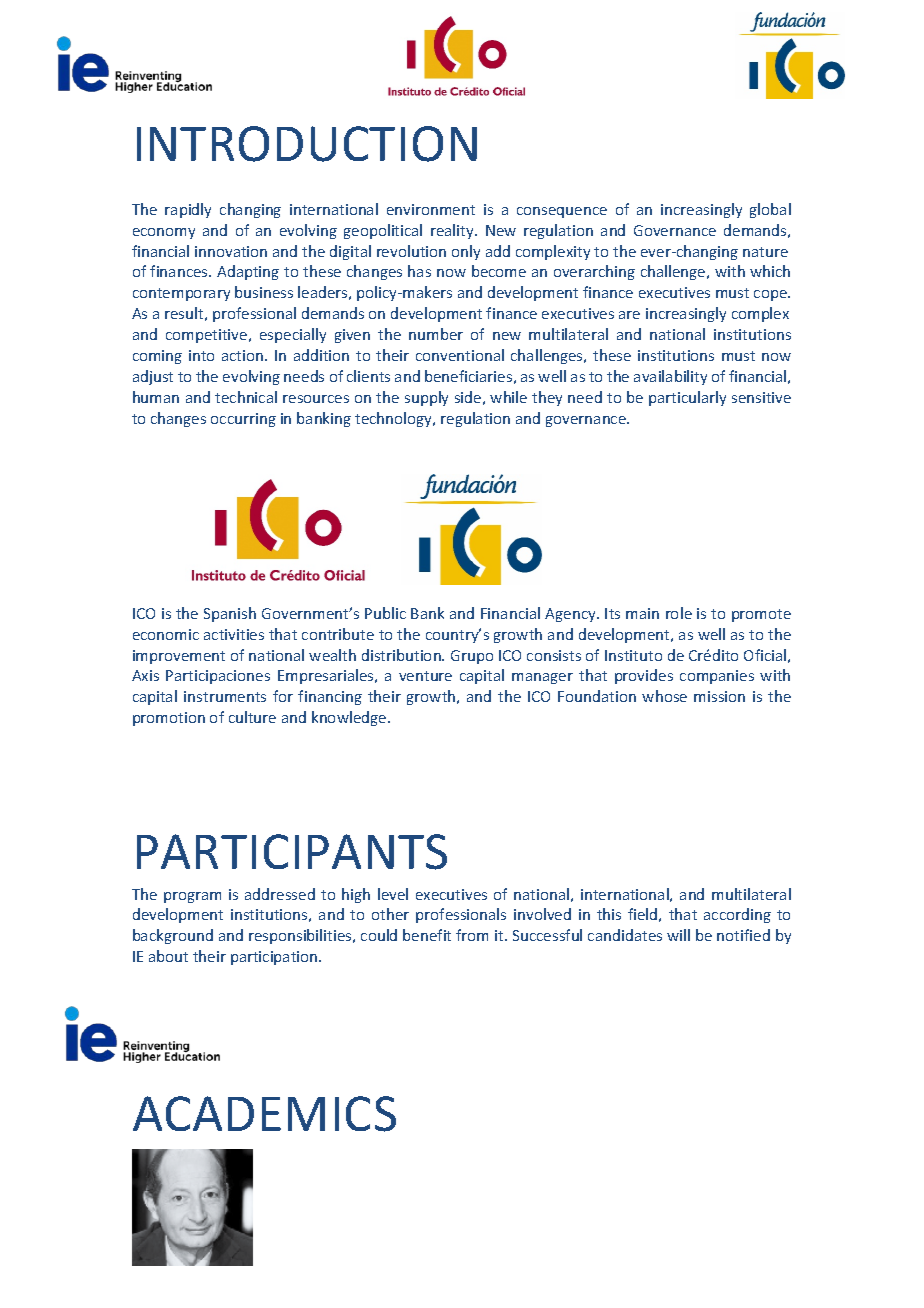 The image size is (924, 1308). What do you see at coordinates (234, 634) in the document?
I see `activities` at bounding box center [234, 634].
